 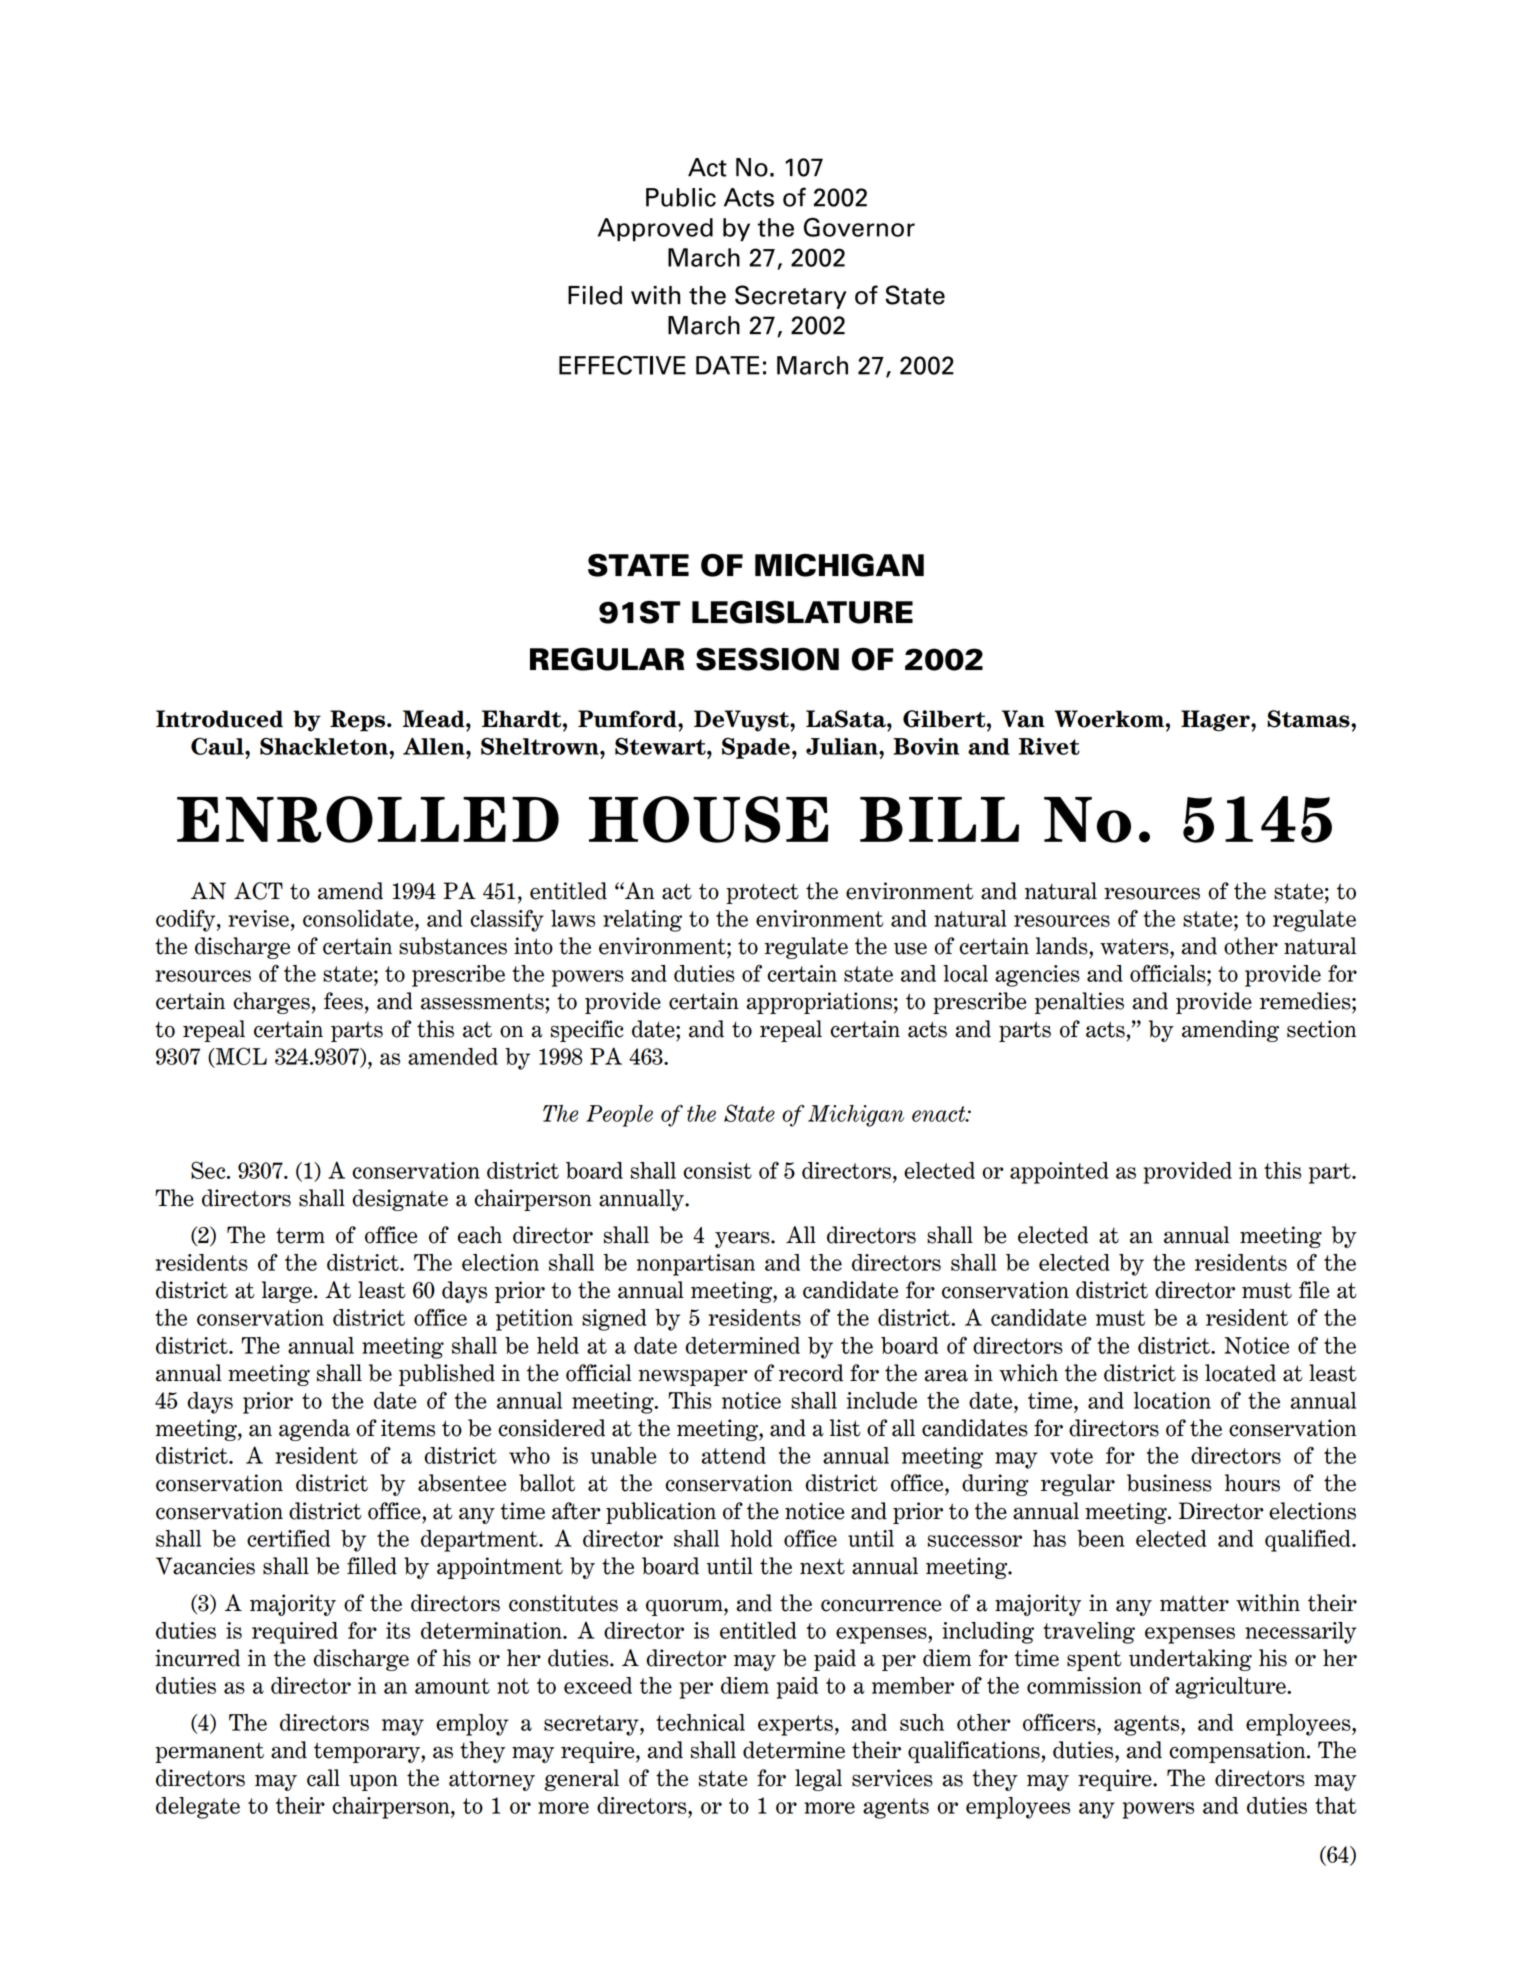 What do you see at coordinates (1240, 1373) in the document?
I see `located` at bounding box center [1240, 1373].
